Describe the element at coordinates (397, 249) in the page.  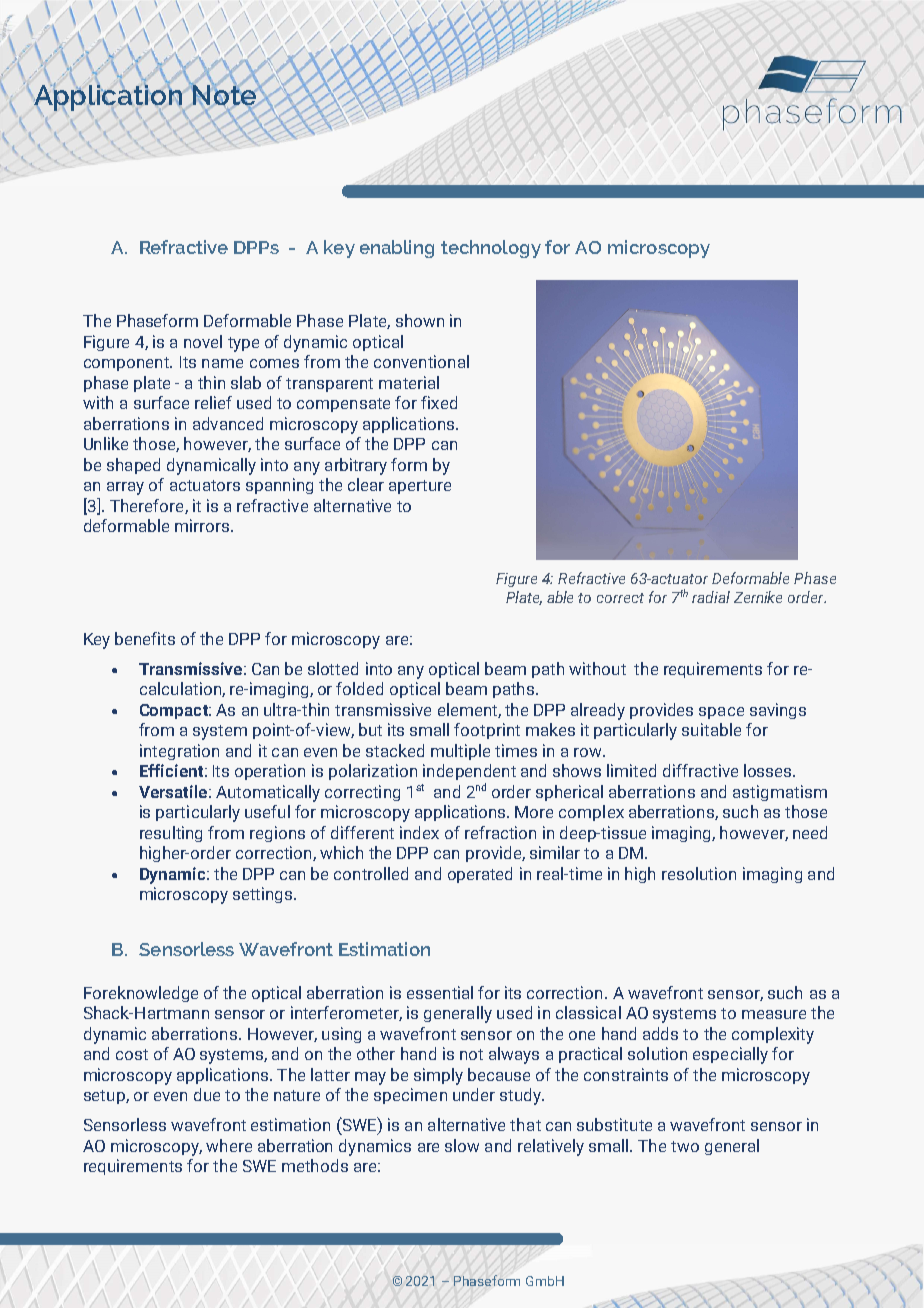
I see `enabling` at that location.
